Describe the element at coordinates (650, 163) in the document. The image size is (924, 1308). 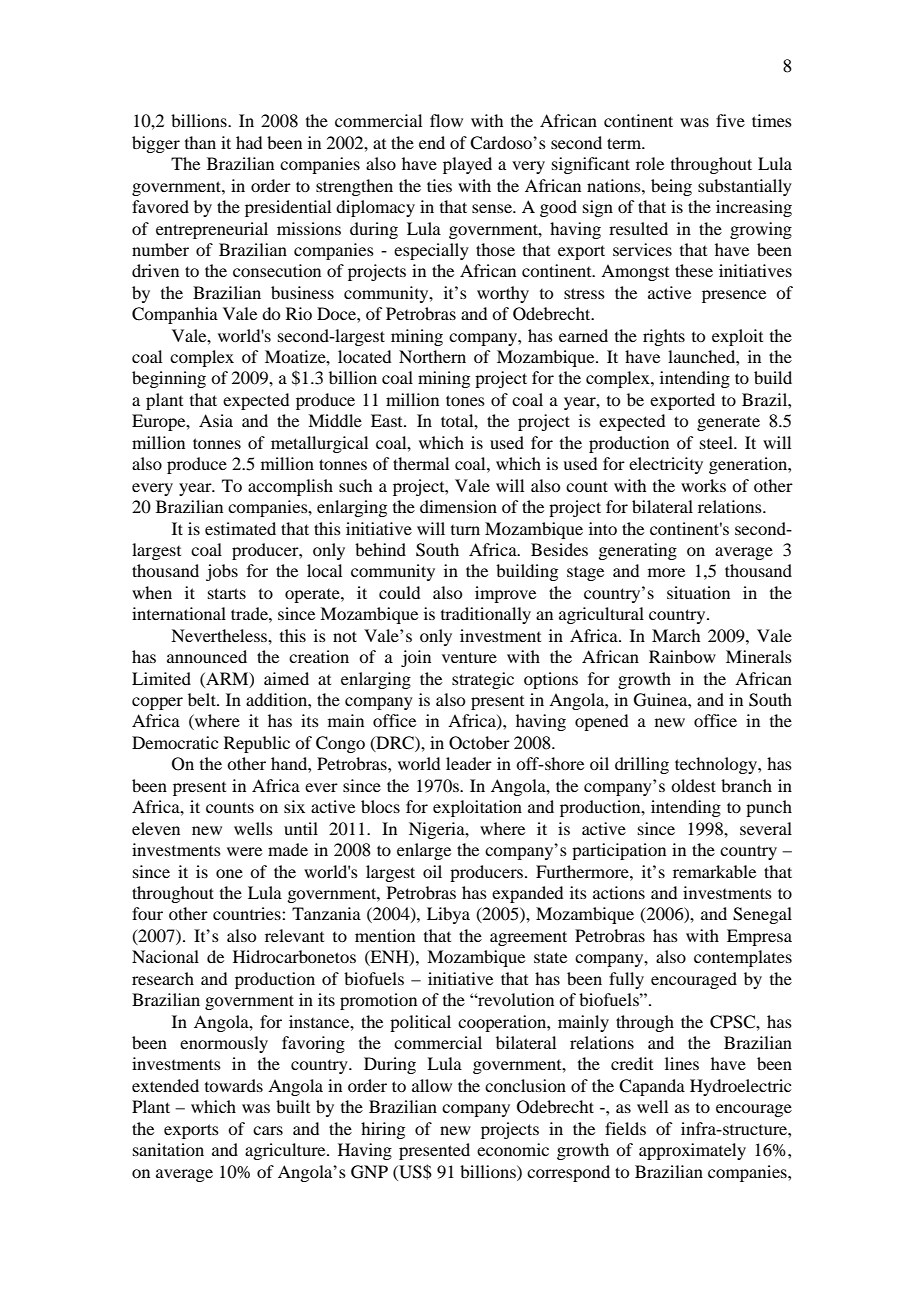
I see `role` at that location.
